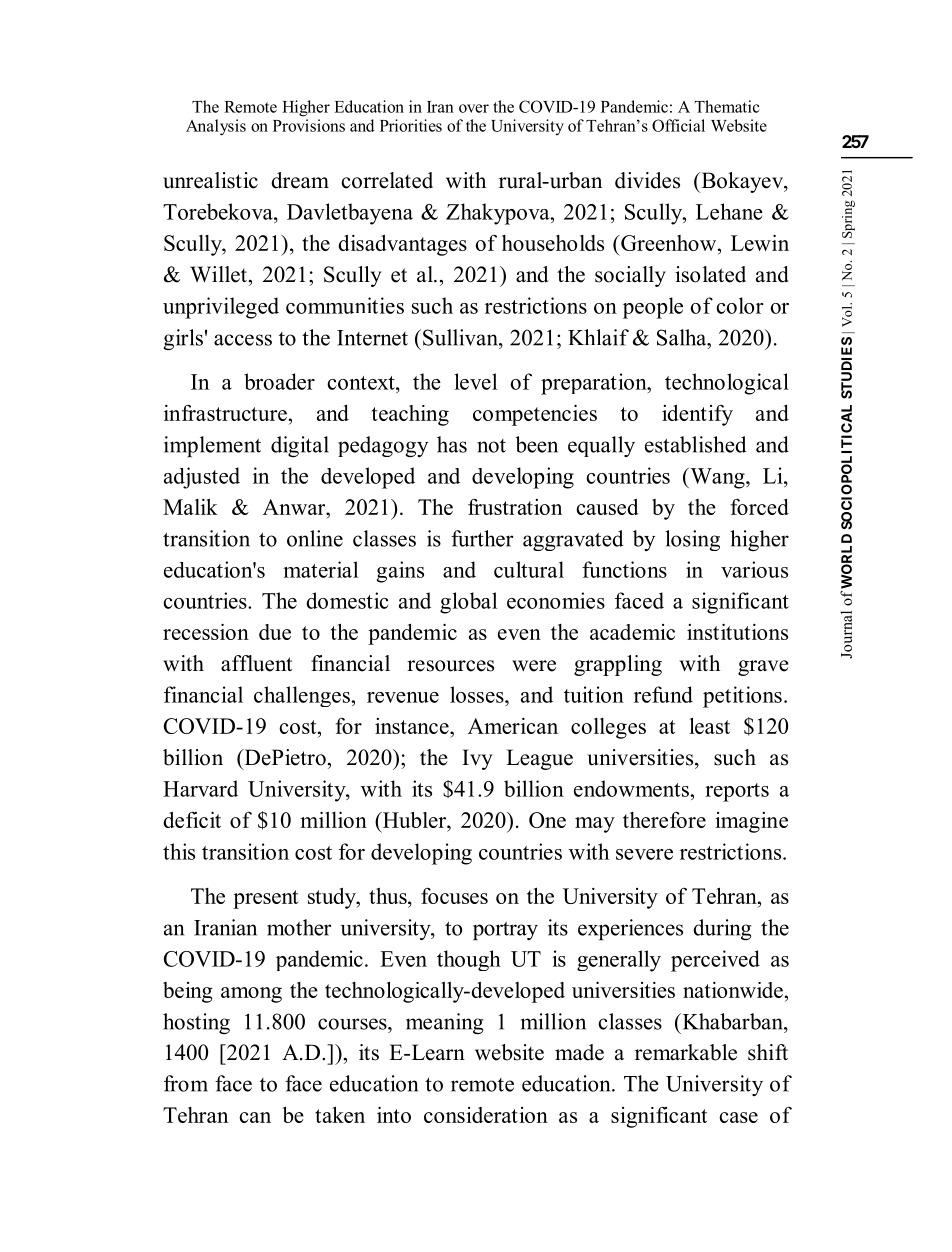 The image size is (952, 1252). What do you see at coordinates (216, 127) in the page?
I see `Analysis` at bounding box center [216, 127].
